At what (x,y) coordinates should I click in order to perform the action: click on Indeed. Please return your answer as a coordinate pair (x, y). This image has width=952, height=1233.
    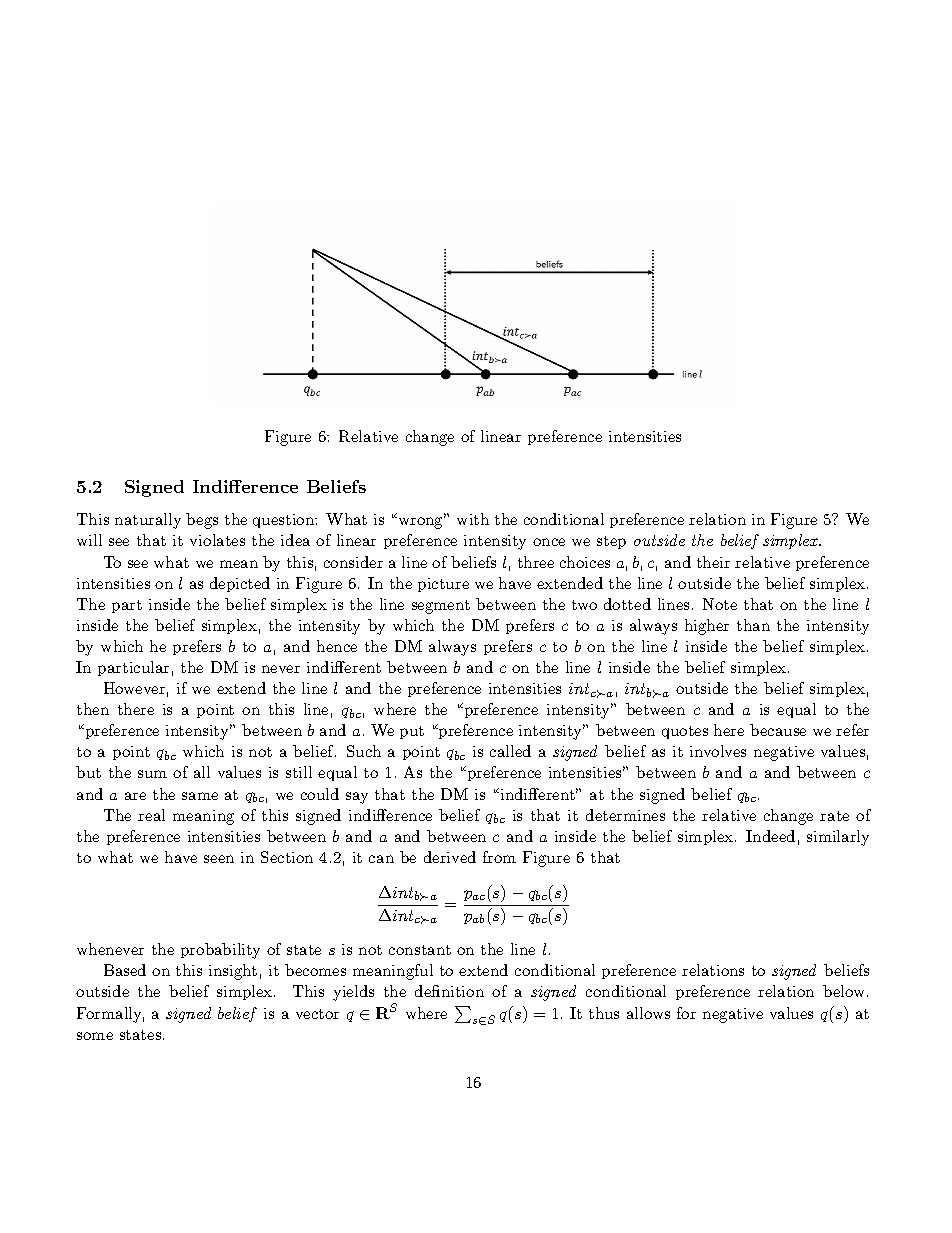
    Looking at the image, I should click on (770, 836).
